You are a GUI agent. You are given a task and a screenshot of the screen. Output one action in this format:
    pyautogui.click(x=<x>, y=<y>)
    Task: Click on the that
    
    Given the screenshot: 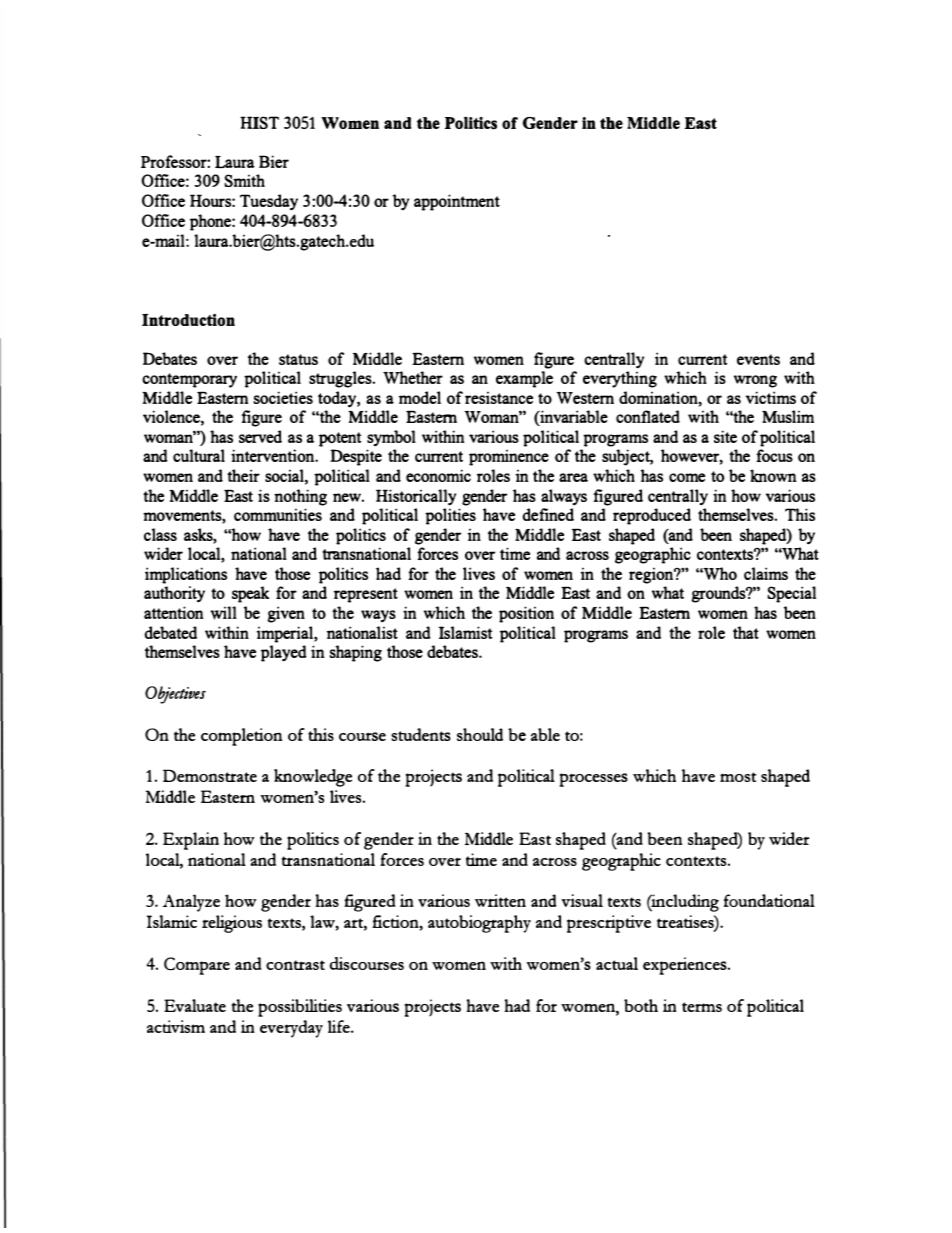 What is the action you would take?
    pyautogui.click(x=746, y=632)
